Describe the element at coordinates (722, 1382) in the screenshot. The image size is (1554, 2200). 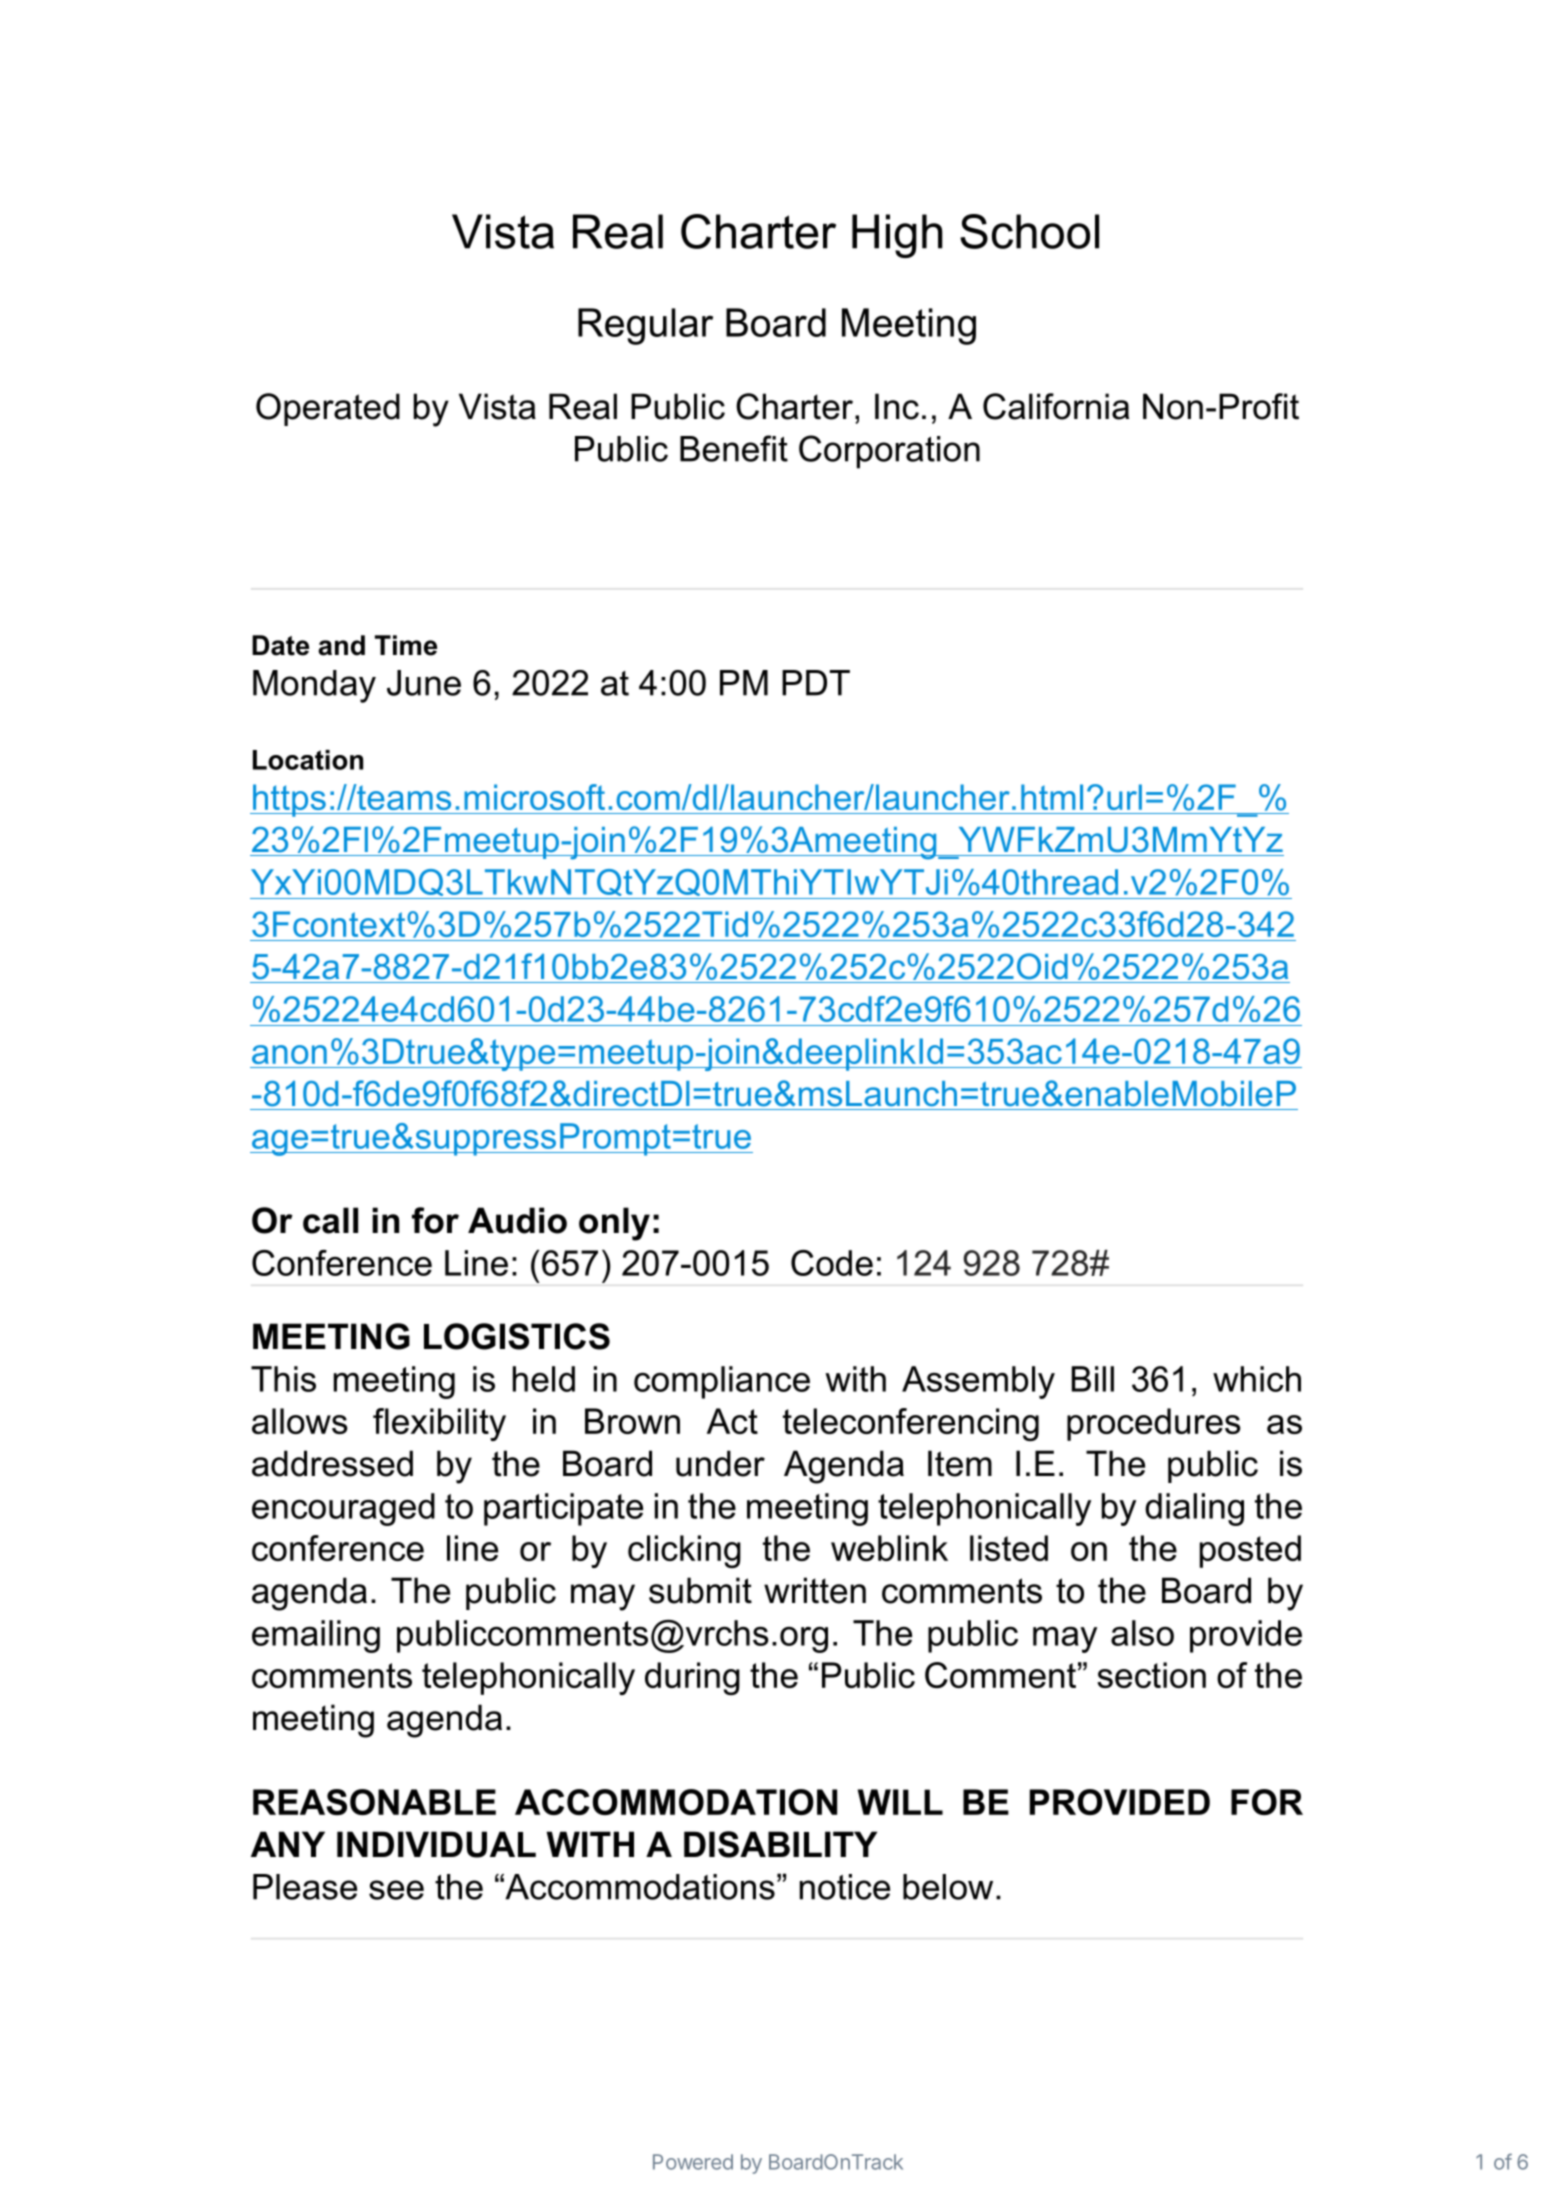
I see `compliance` at that location.
